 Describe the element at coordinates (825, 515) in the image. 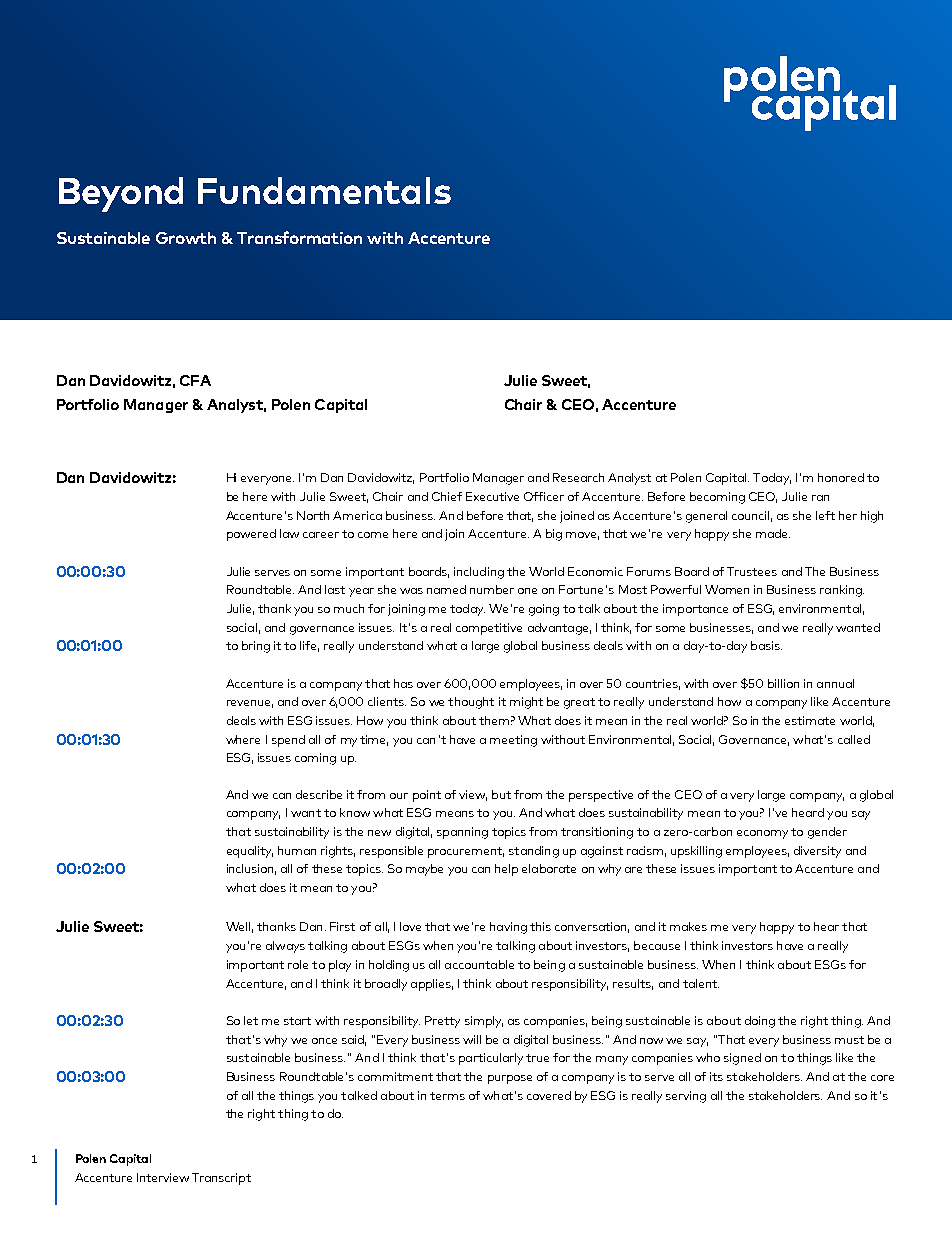

I see `left` at that location.
